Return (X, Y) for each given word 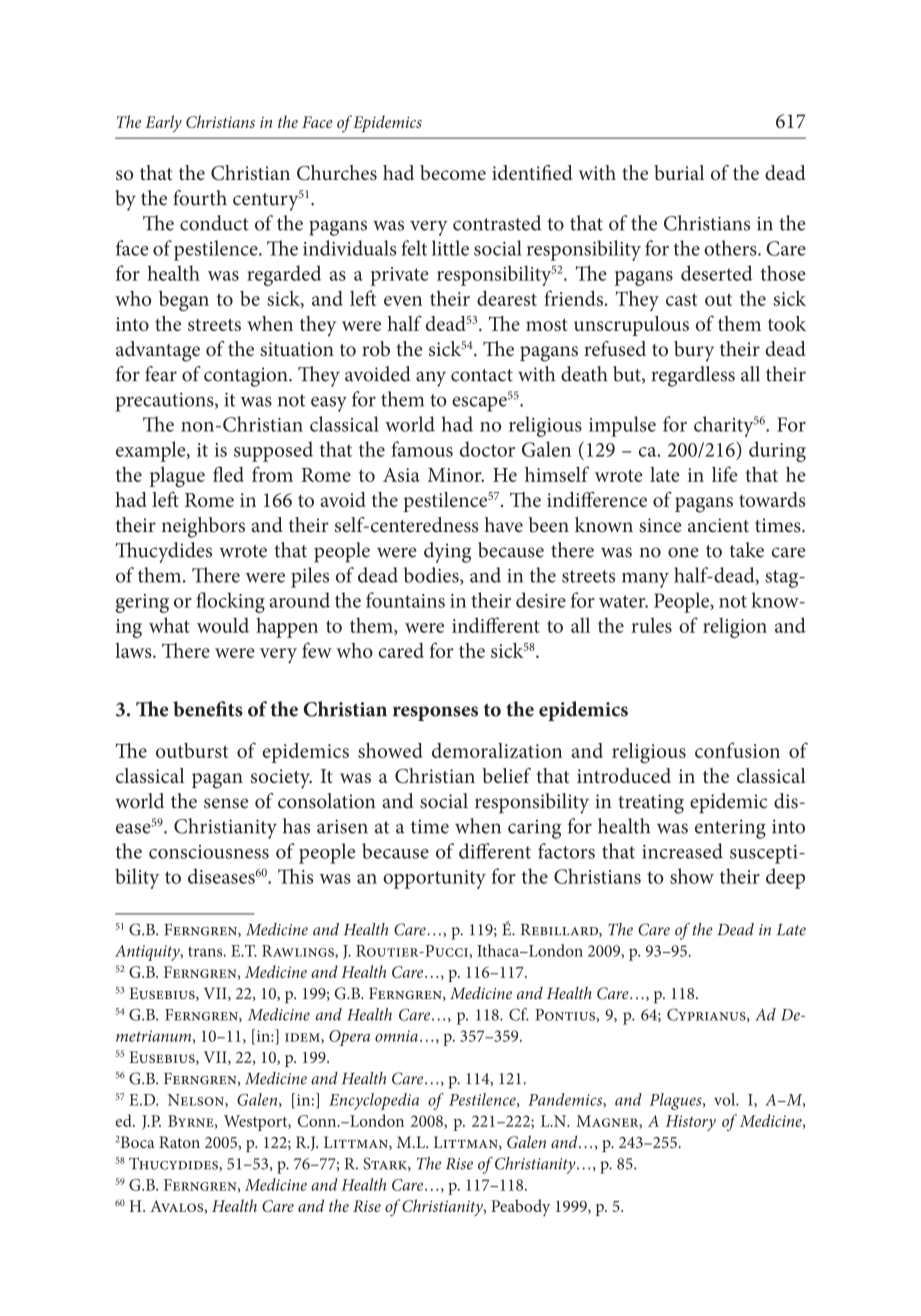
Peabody (520, 1207)
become (453, 172)
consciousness (209, 852)
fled (228, 474)
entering (730, 829)
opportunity (434, 879)
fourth (200, 198)
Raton (179, 1142)
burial (679, 172)
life (724, 474)
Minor (456, 475)
